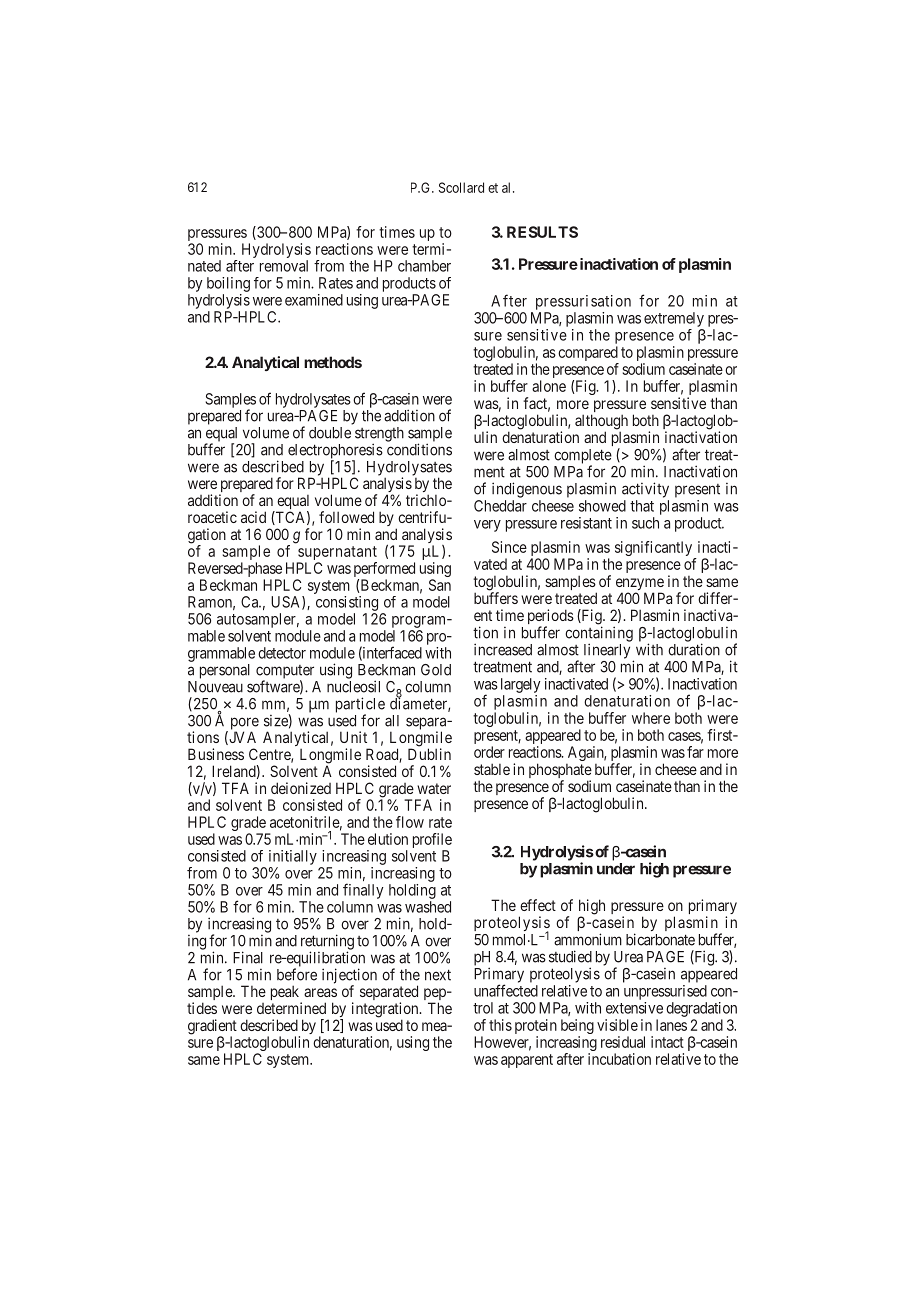  I want to click on followed, so click(346, 517).
